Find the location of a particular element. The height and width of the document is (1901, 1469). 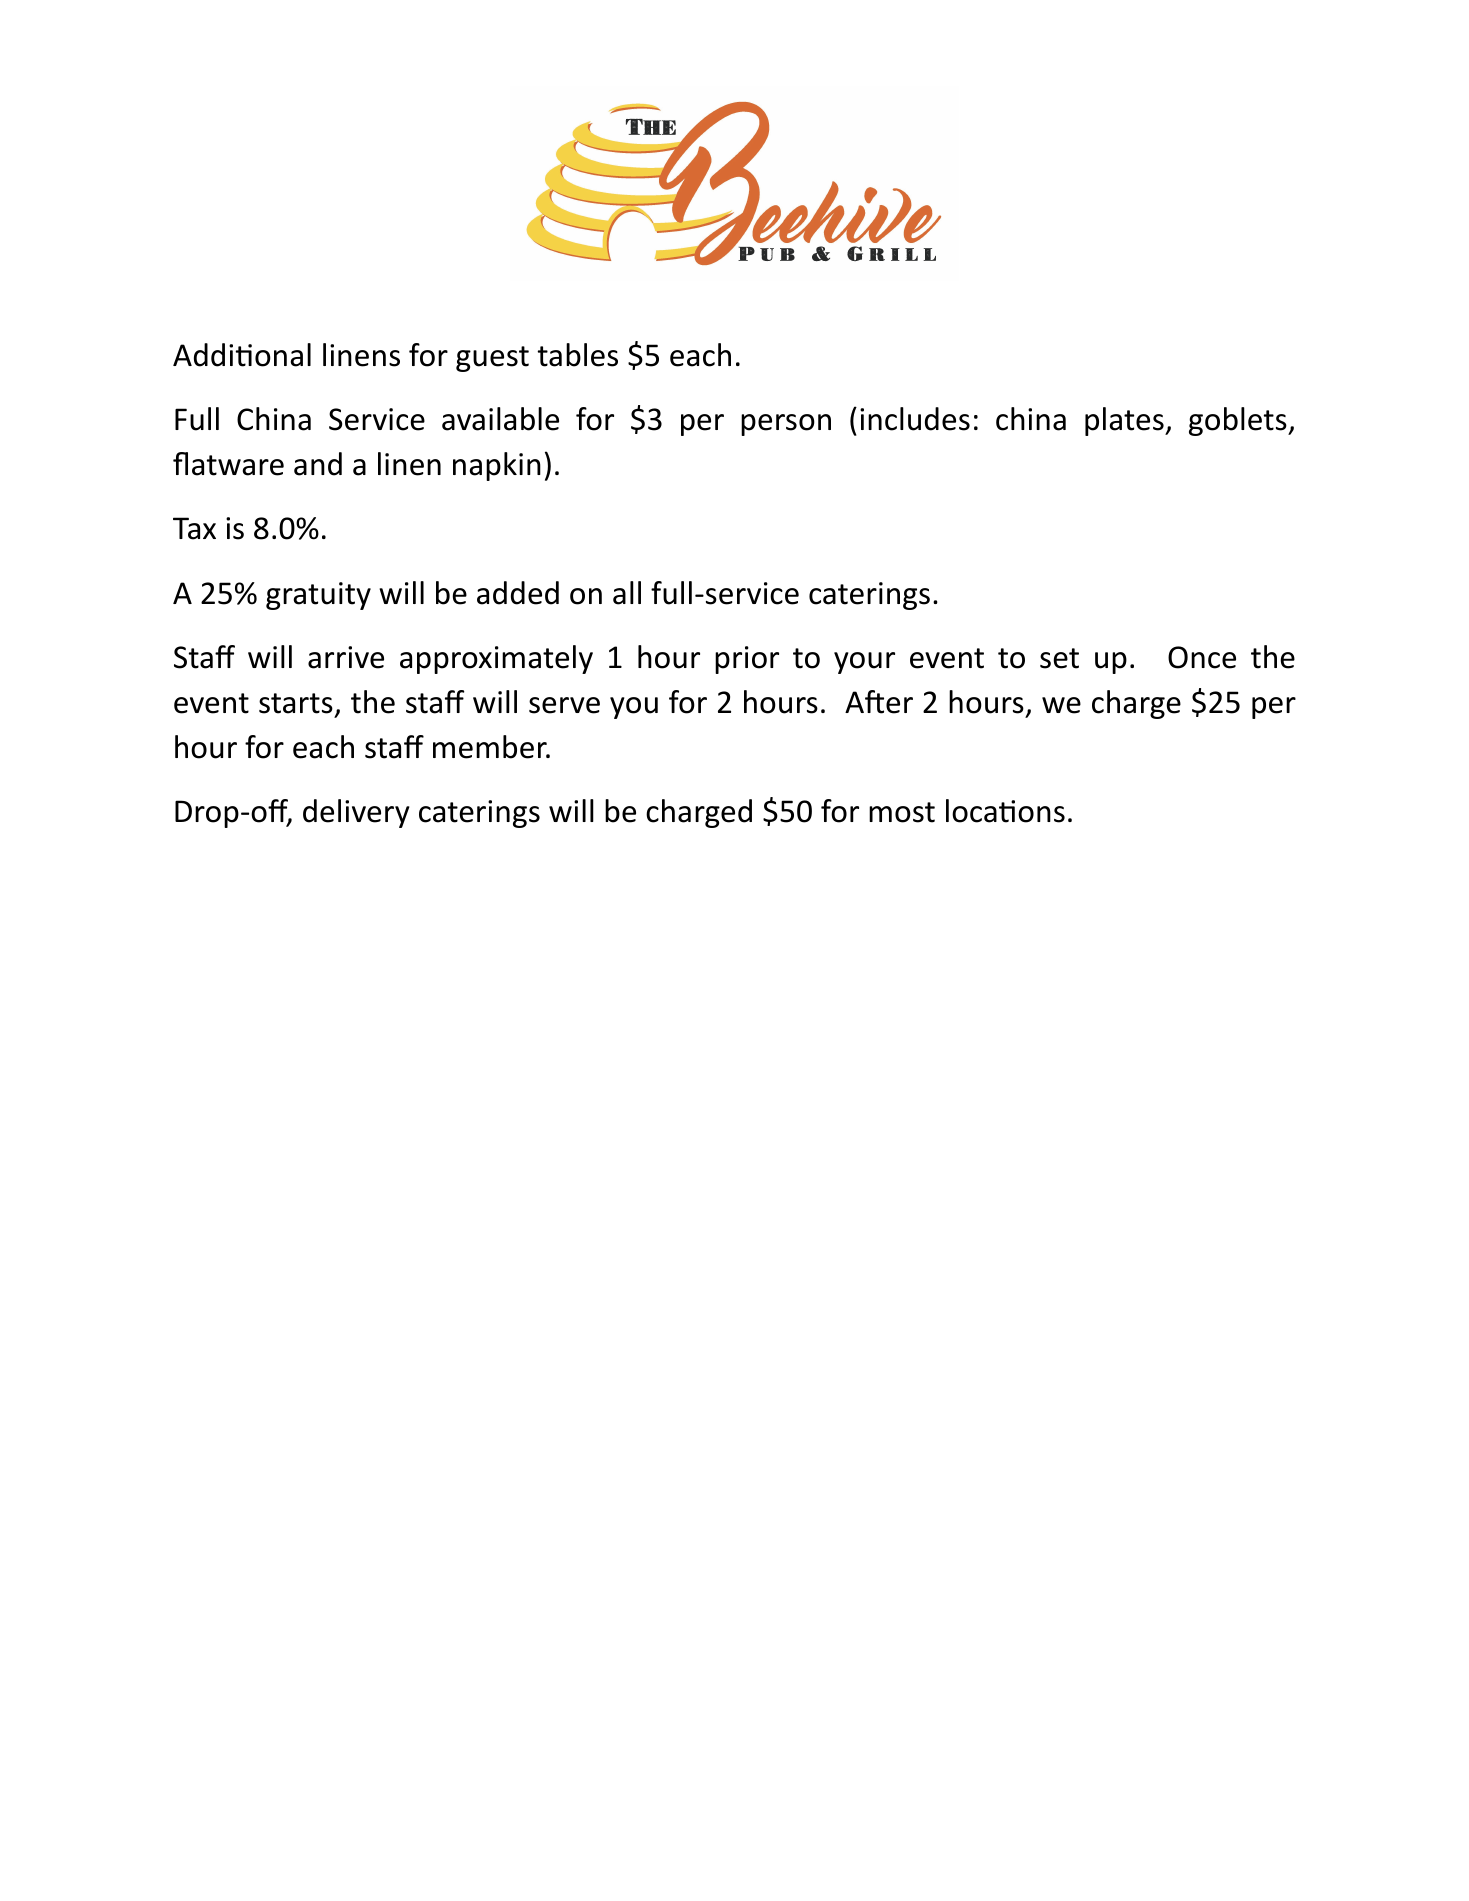

most is located at coordinates (902, 812).
